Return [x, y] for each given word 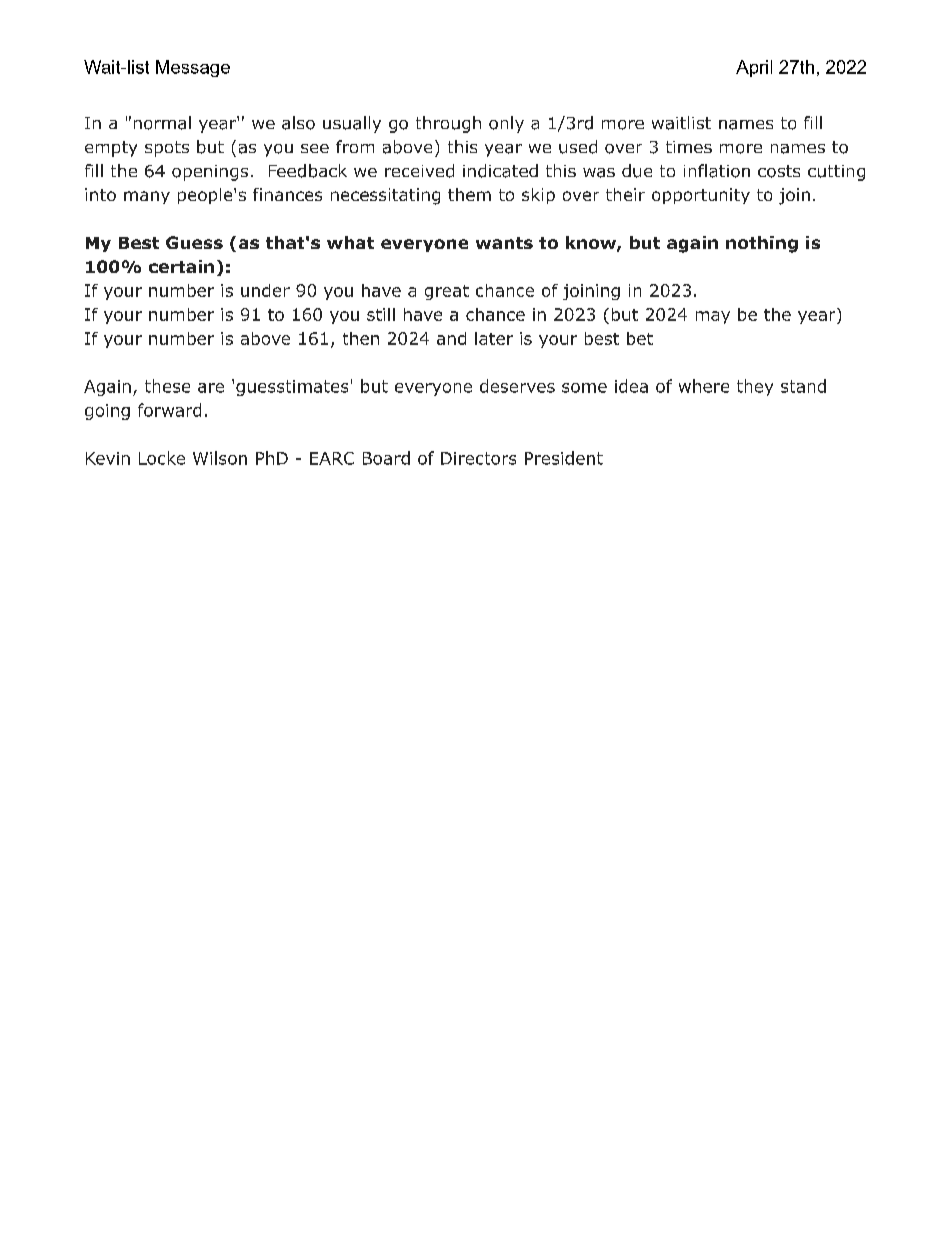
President [564, 458]
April [754, 68]
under [265, 290]
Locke [162, 458]
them [469, 194]
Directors [478, 458]
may [713, 317]
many [147, 197]
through [448, 124]
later [494, 338]
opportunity [701, 196]
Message [193, 68]
